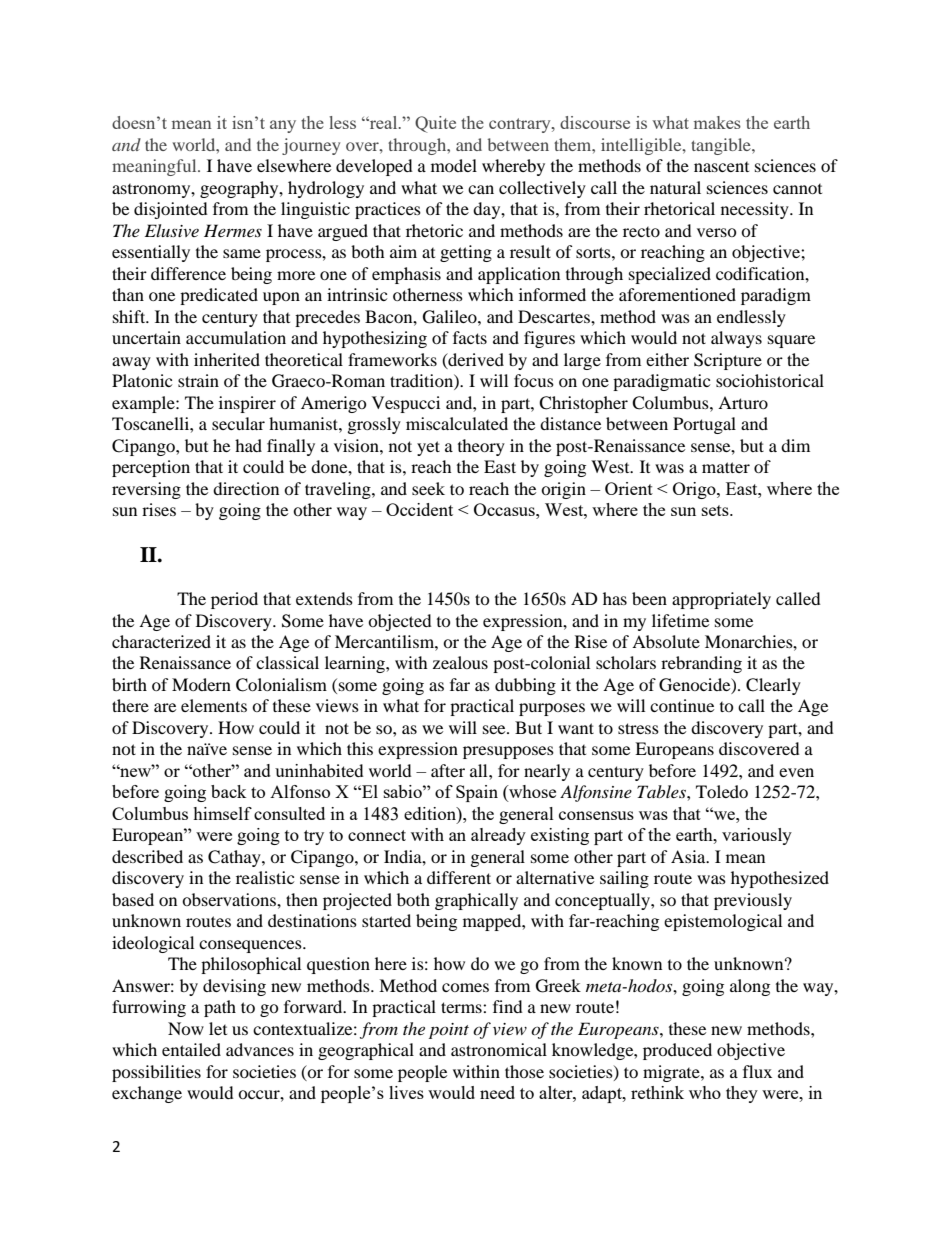 This page has width=952, height=1233. Describe the element at coordinates (246, 488) in the page. I see `direction` at that location.
